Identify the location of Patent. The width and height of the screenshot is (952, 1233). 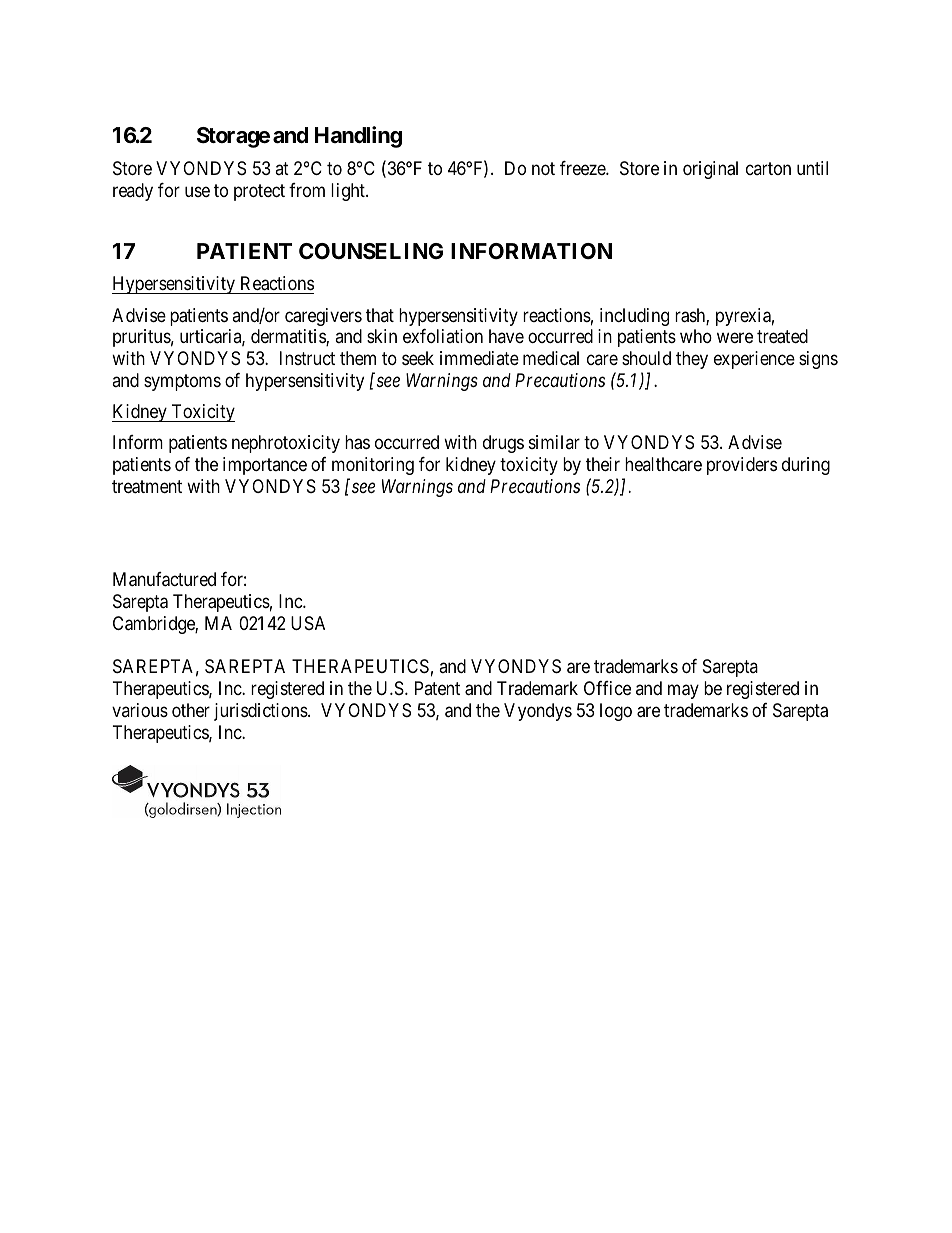
(437, 688).
